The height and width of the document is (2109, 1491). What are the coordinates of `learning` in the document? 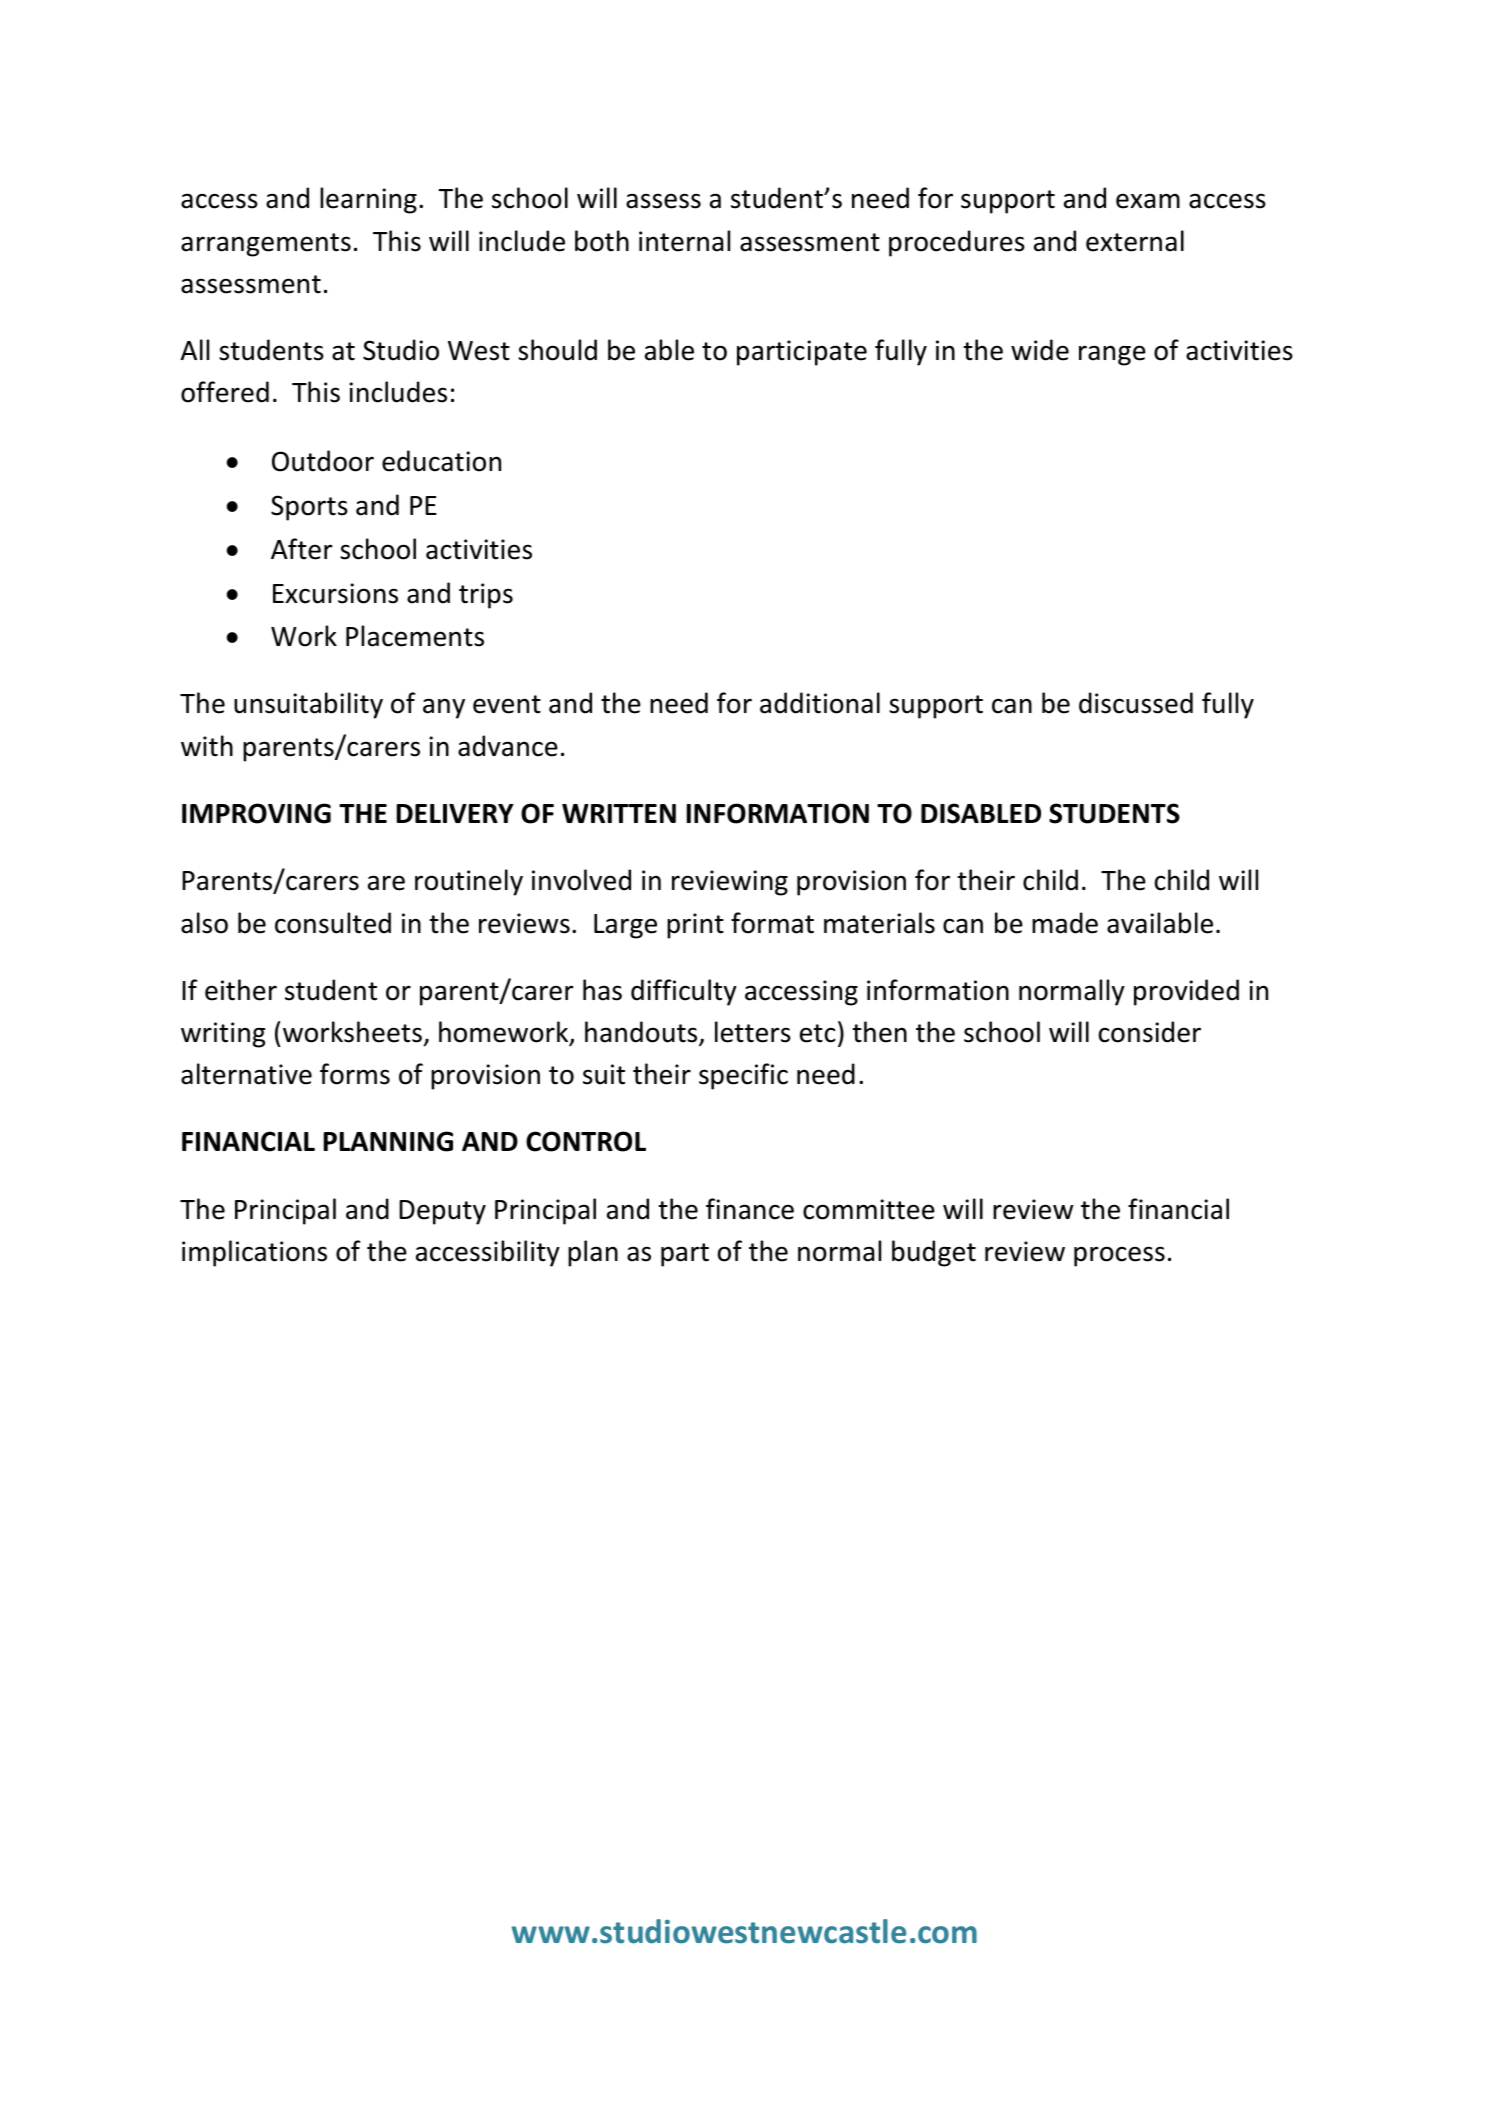 It's located at (368, 200).
